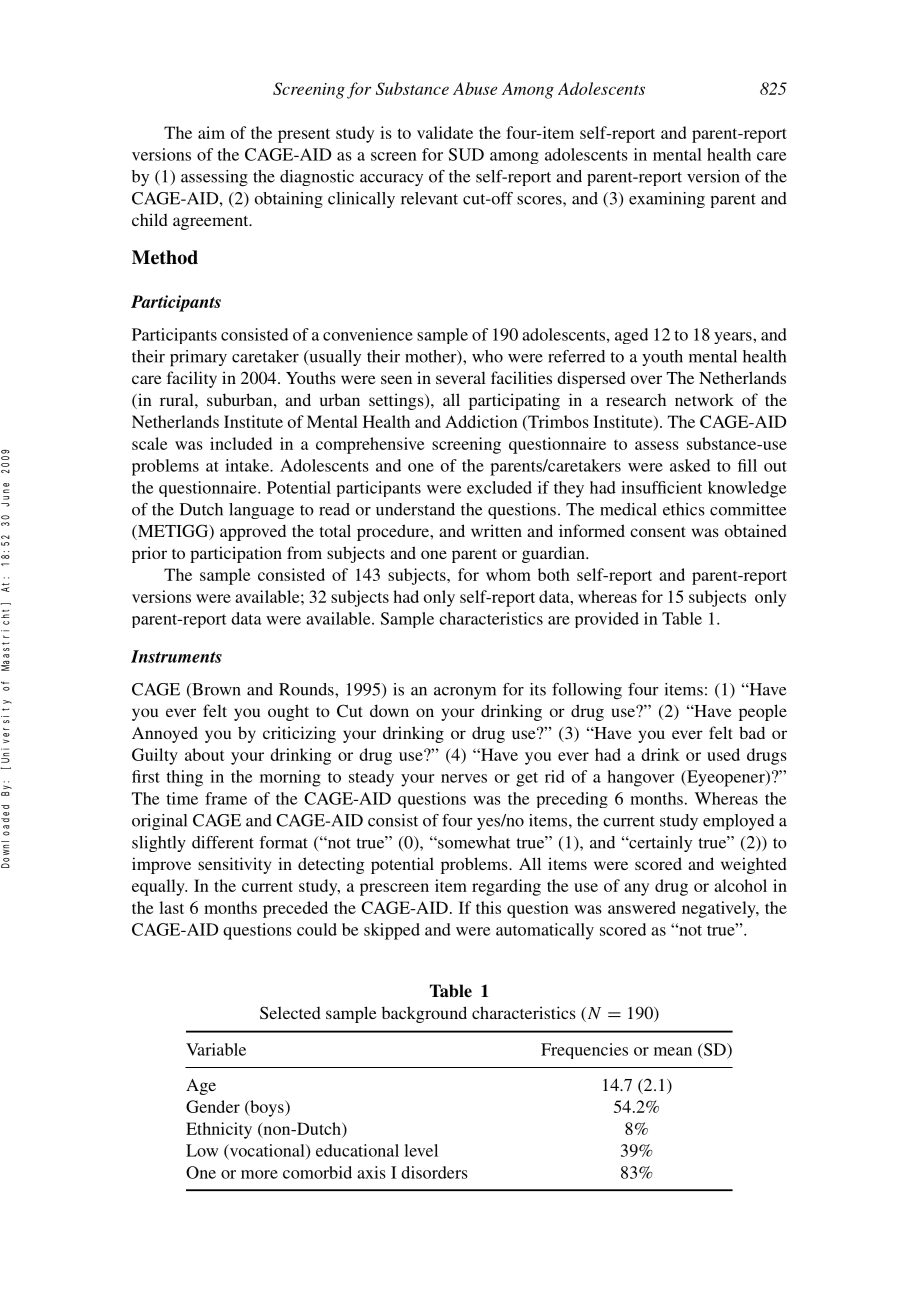 The width and height of the page is (921, 1316). I want to click on Ethnicity, so click(219, 1130).
